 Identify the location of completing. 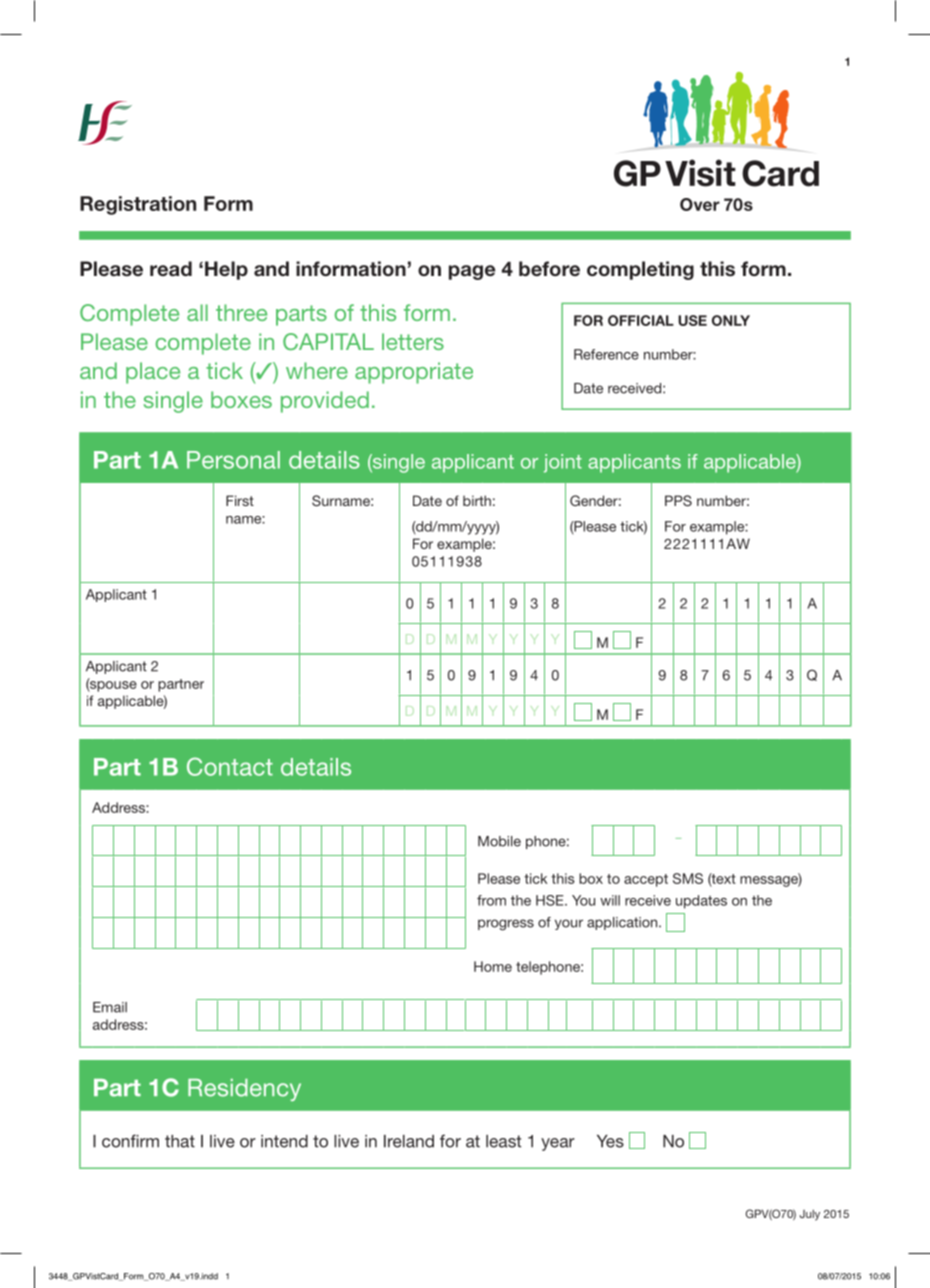
(640, 270).
